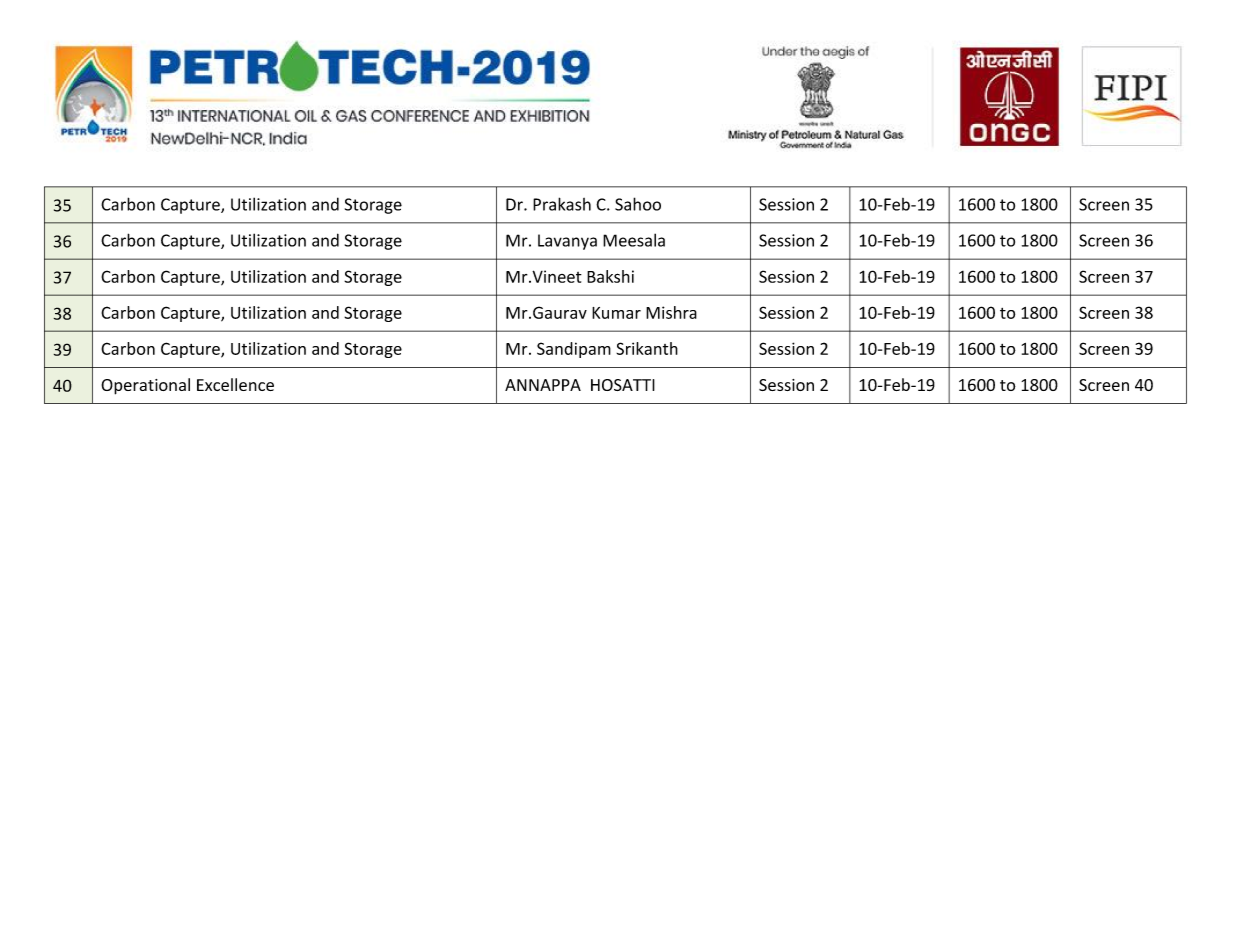 This image has width=1233, height=952. What do you see at coordinates (647, 348) in the image?
I see `Srikanth` at bounding box center [647, 348].
